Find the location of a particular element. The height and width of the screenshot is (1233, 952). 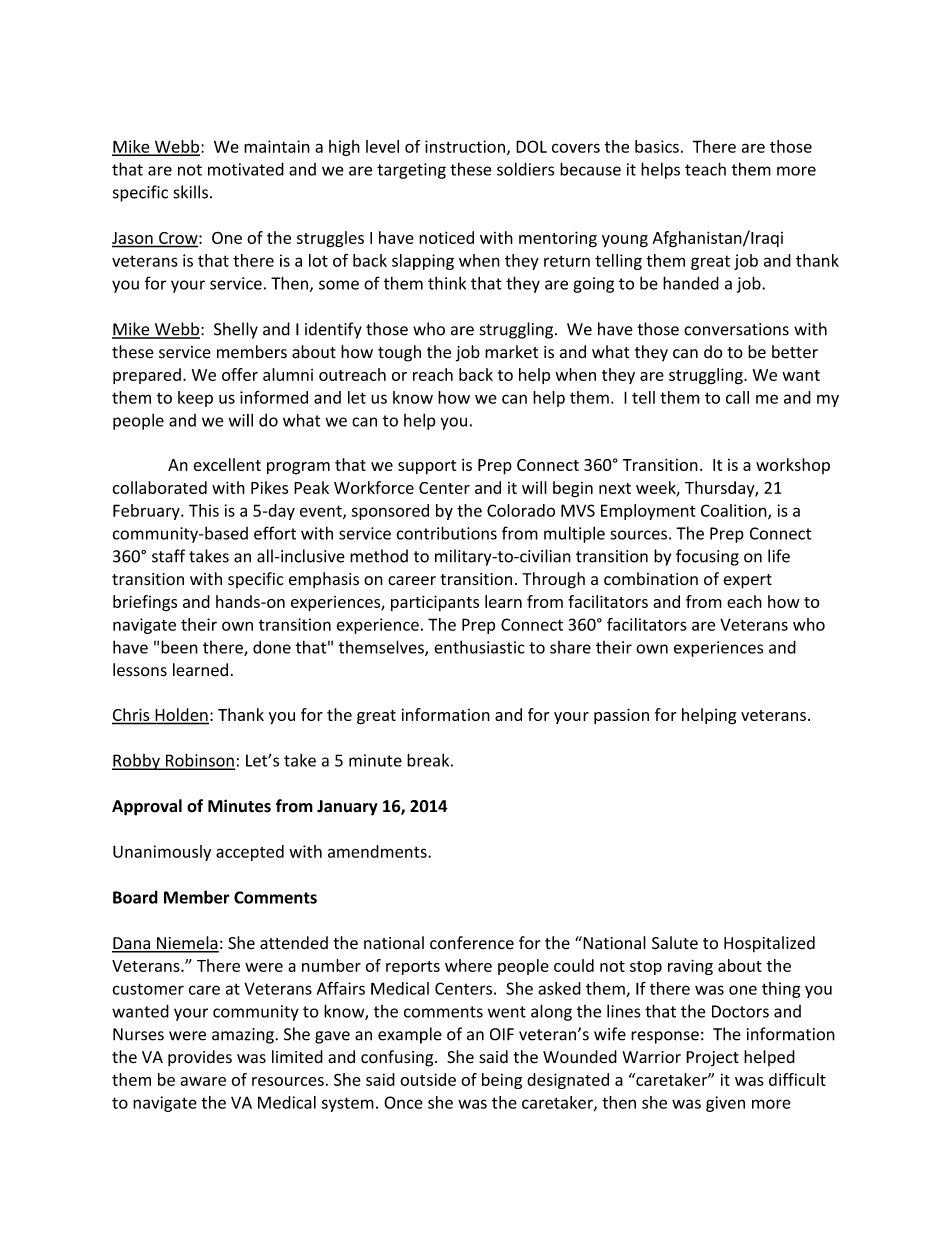

passion is located at coordinates (621, 716).
